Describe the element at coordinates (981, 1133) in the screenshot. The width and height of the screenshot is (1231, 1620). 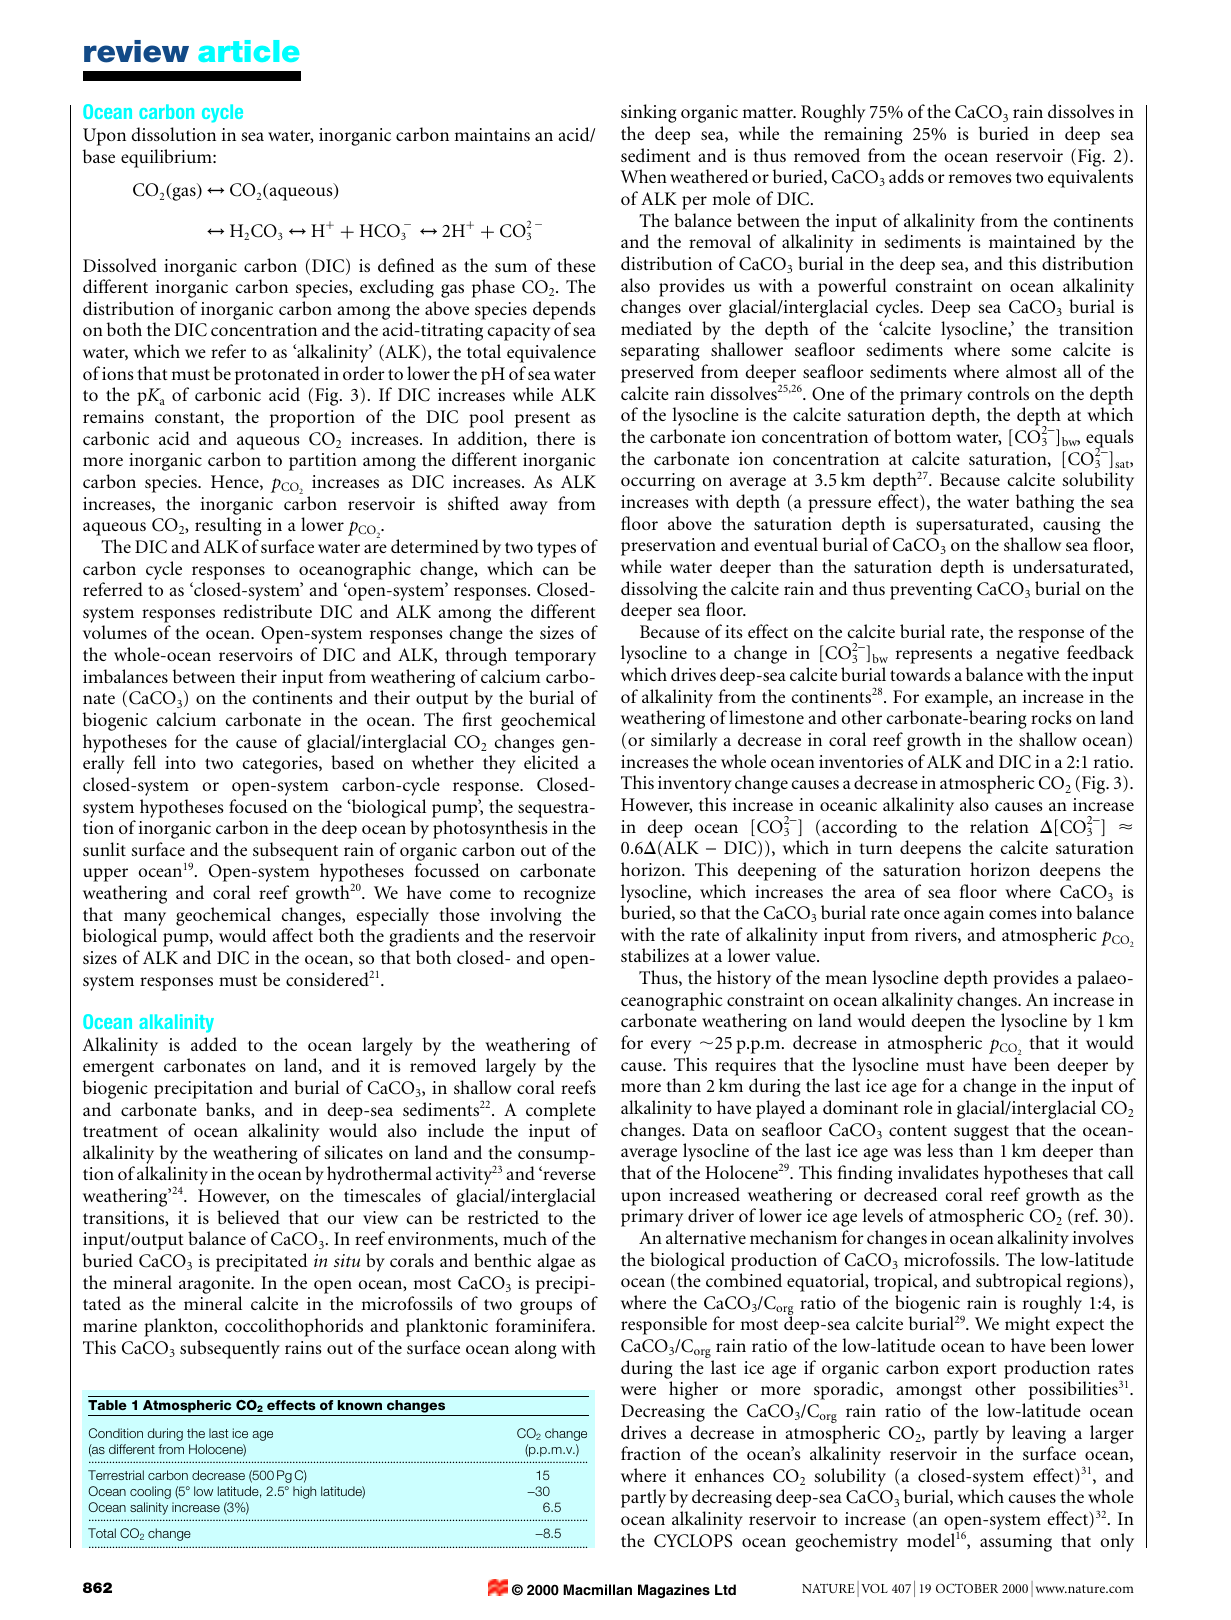
I see `suggest` at that location.
